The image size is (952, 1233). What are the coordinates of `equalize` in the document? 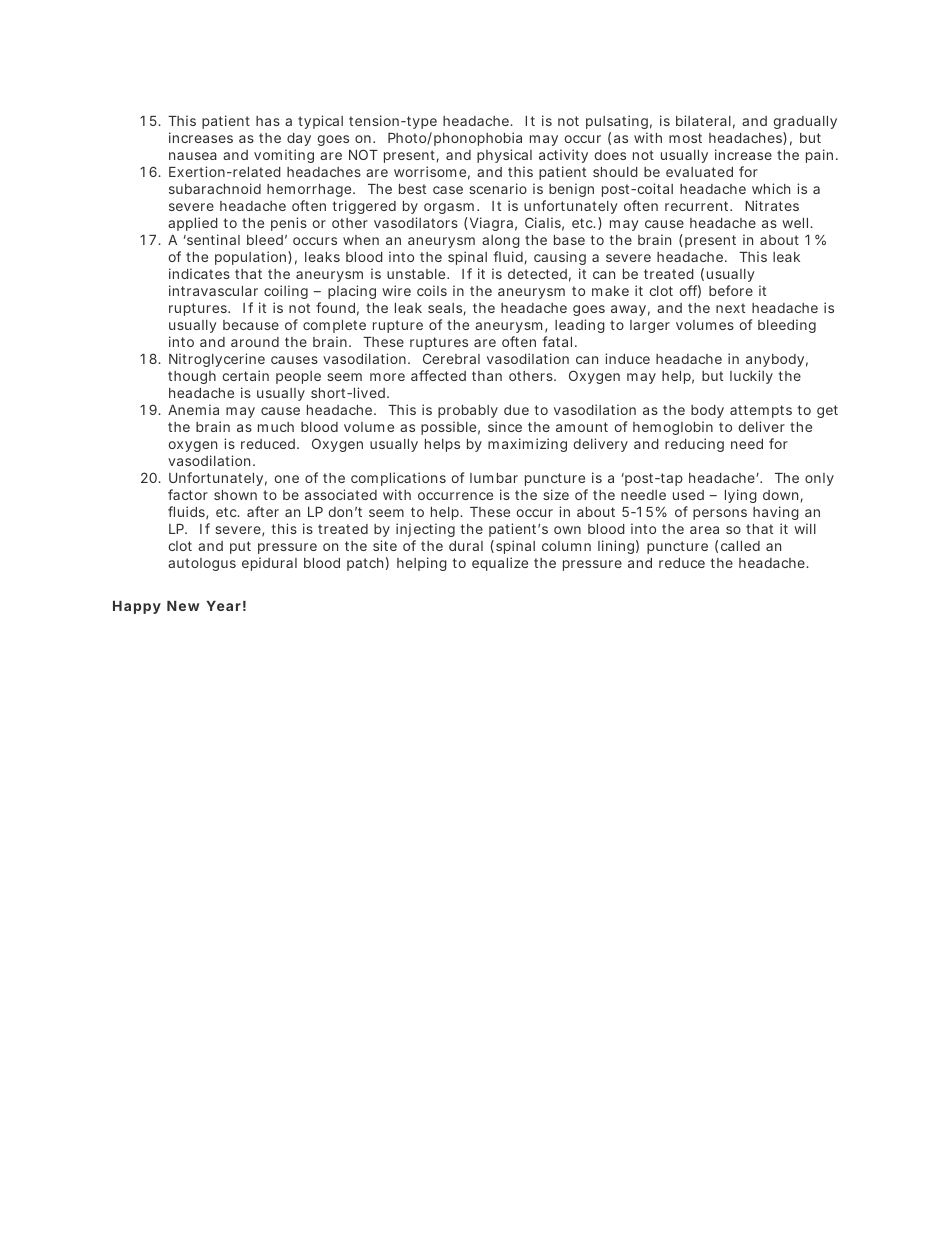 It's located at (500, 564).
